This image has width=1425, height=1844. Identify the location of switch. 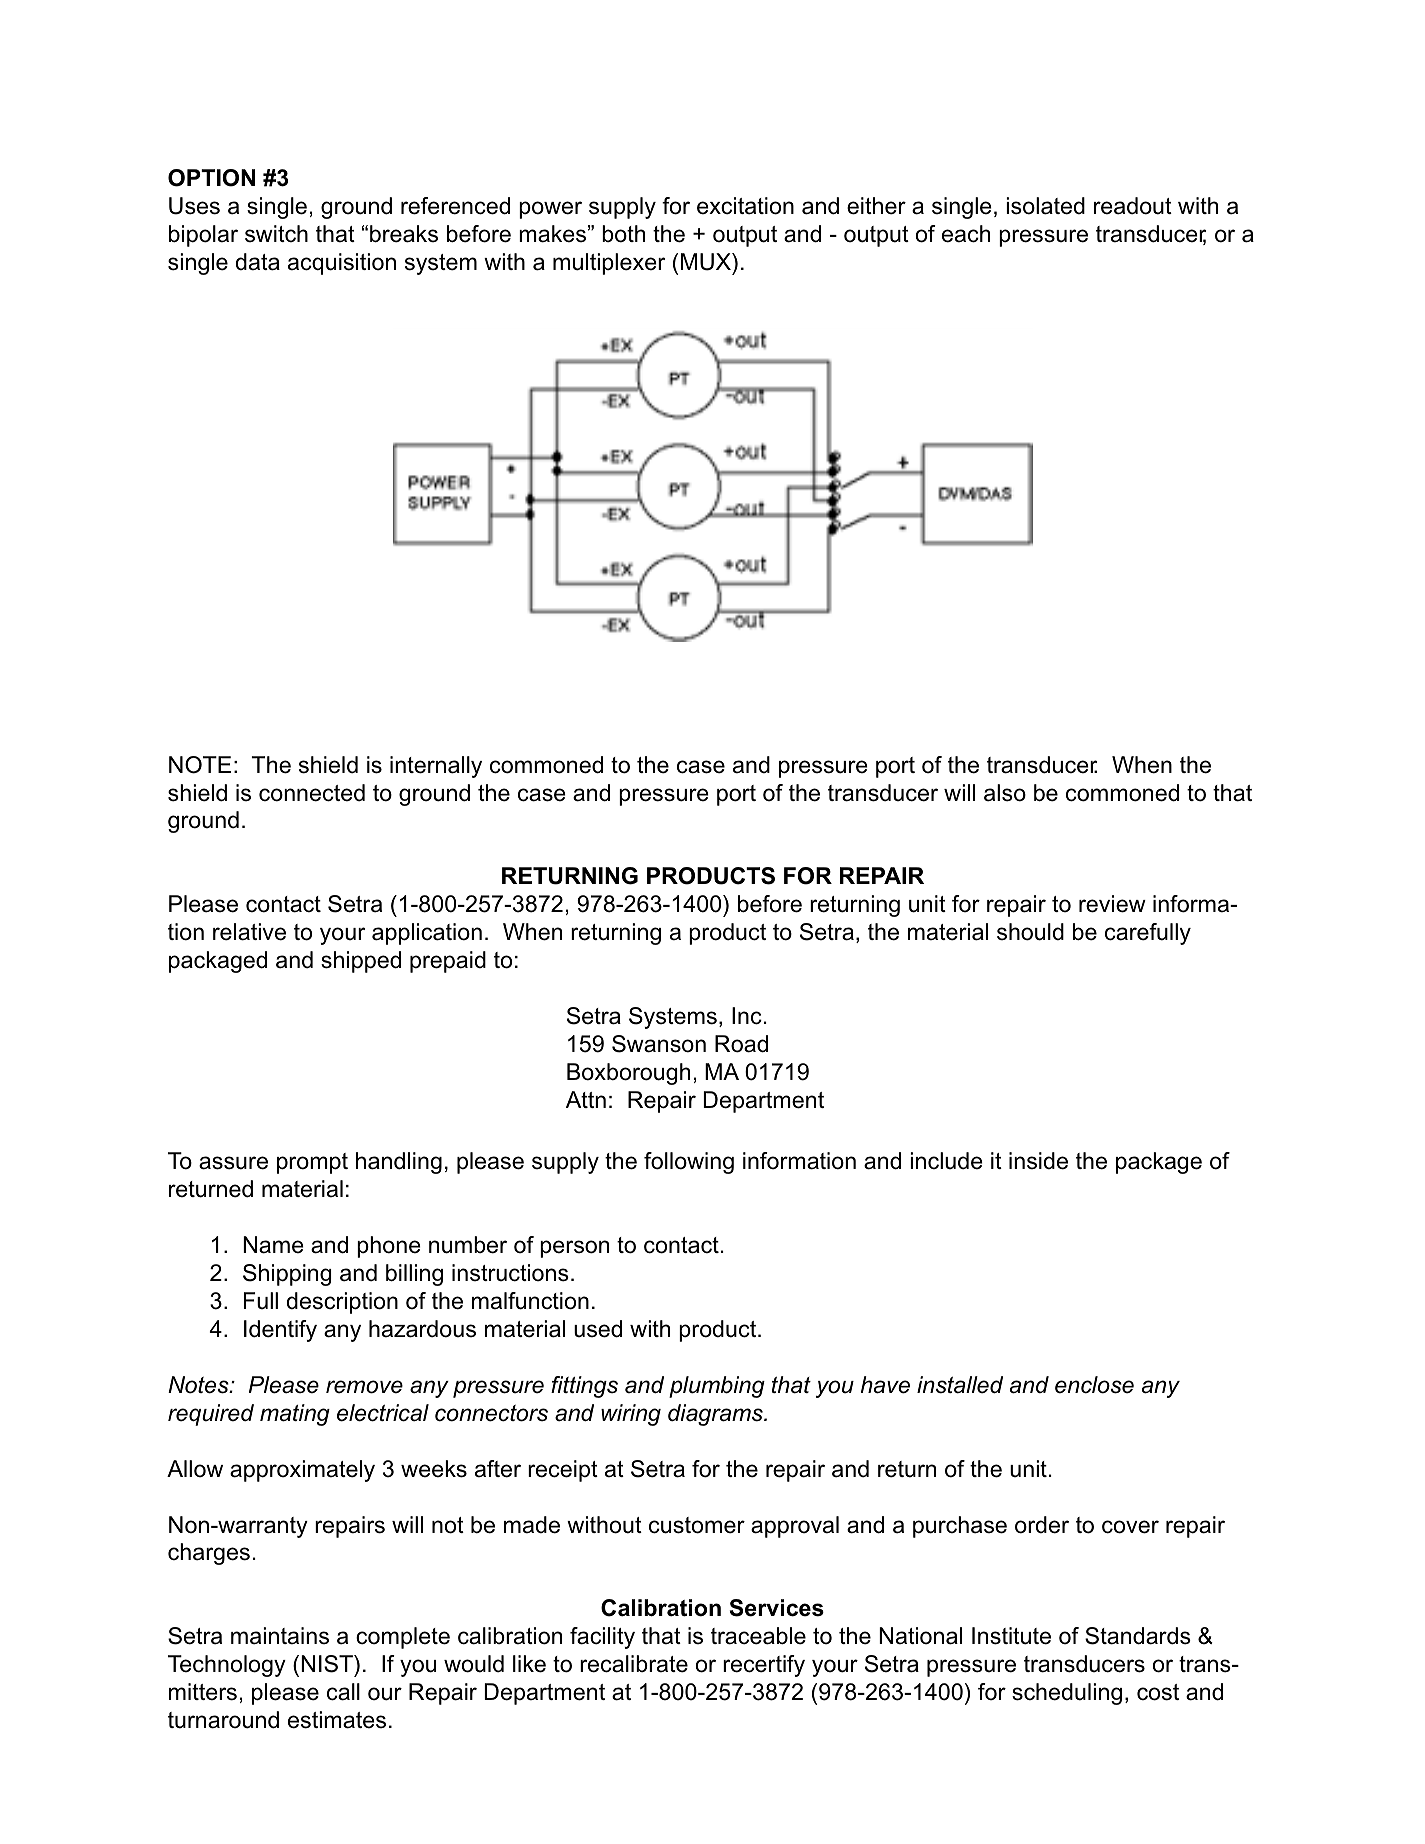
(276, 234).
